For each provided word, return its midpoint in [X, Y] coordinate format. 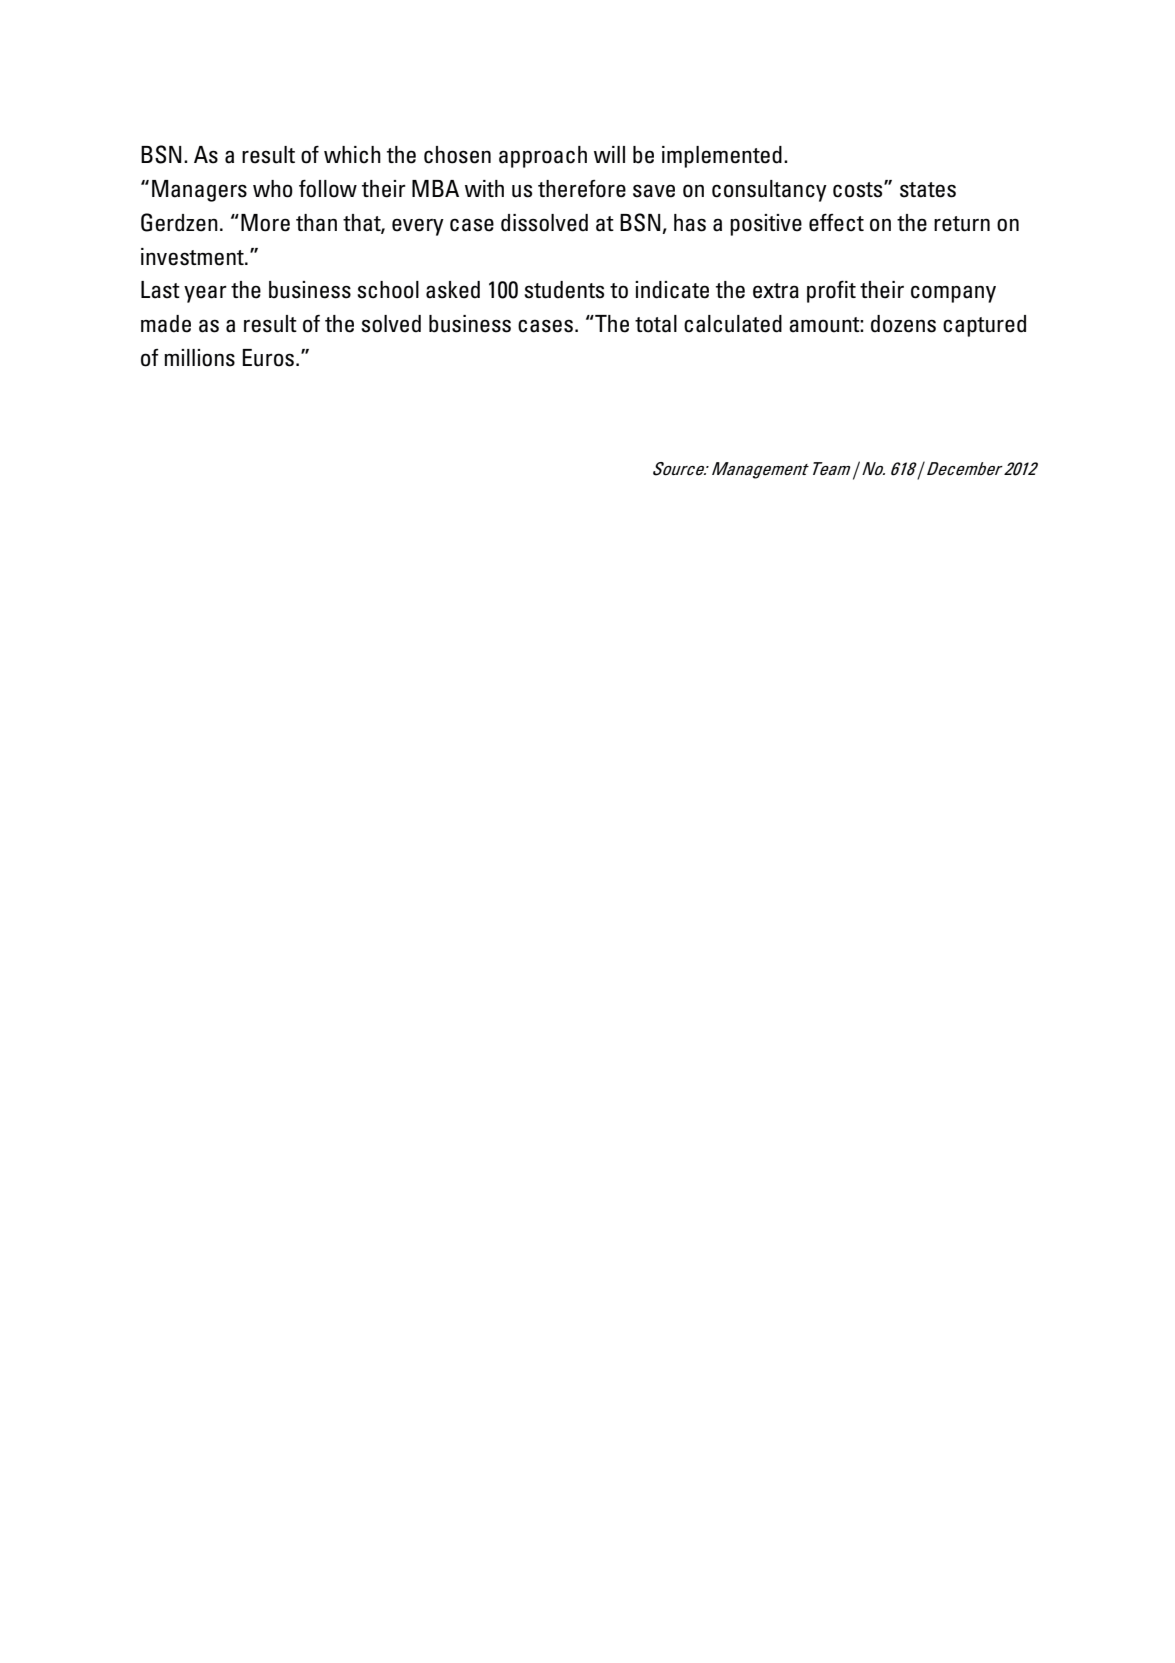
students [564, 290]
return [962, 224]
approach [543, 157]
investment [193, 257]
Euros [269, 358]
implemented [722, 157]
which [352, 155]
